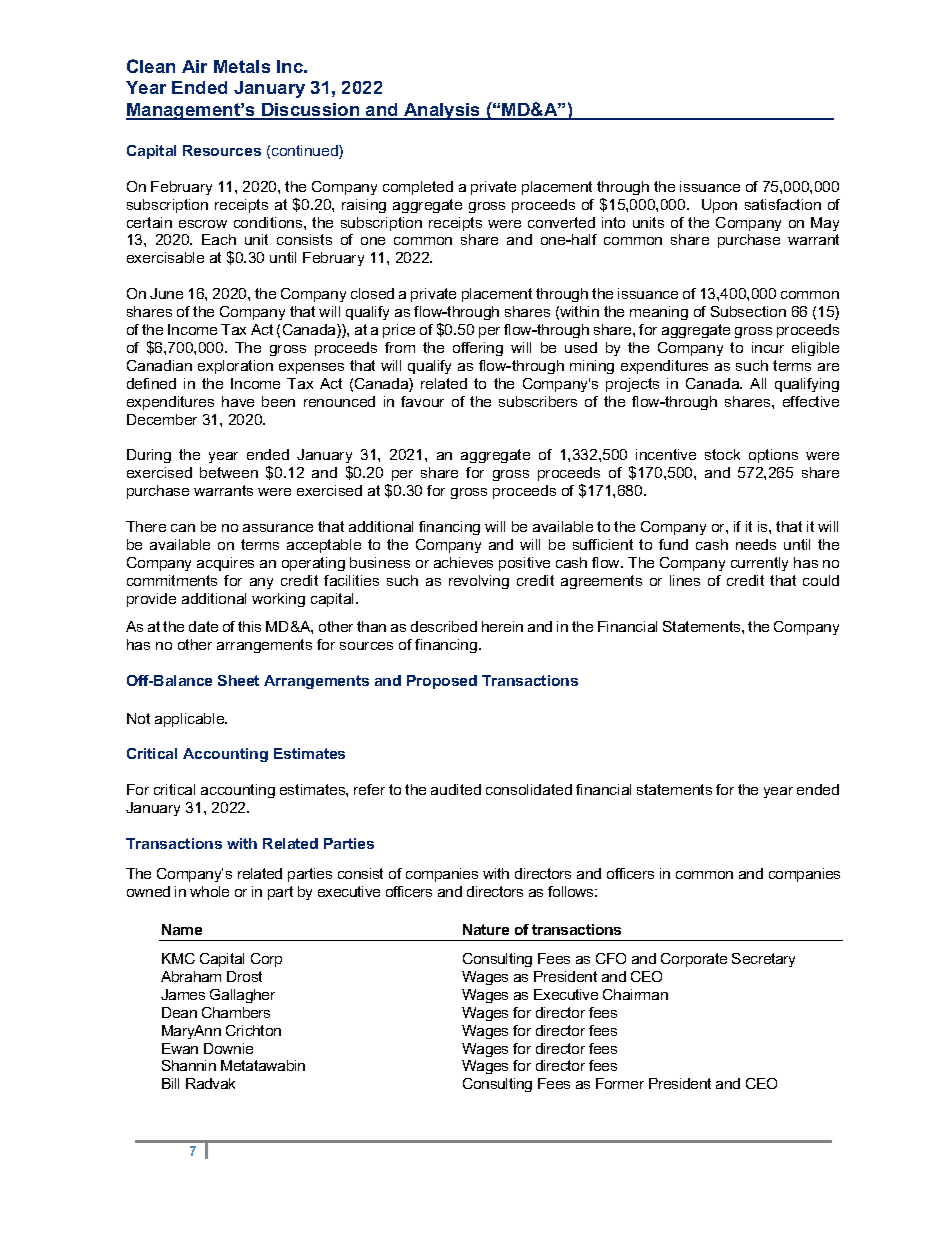 The image size is (952, 1233). I want to click on Metals, so click(242, 66).
